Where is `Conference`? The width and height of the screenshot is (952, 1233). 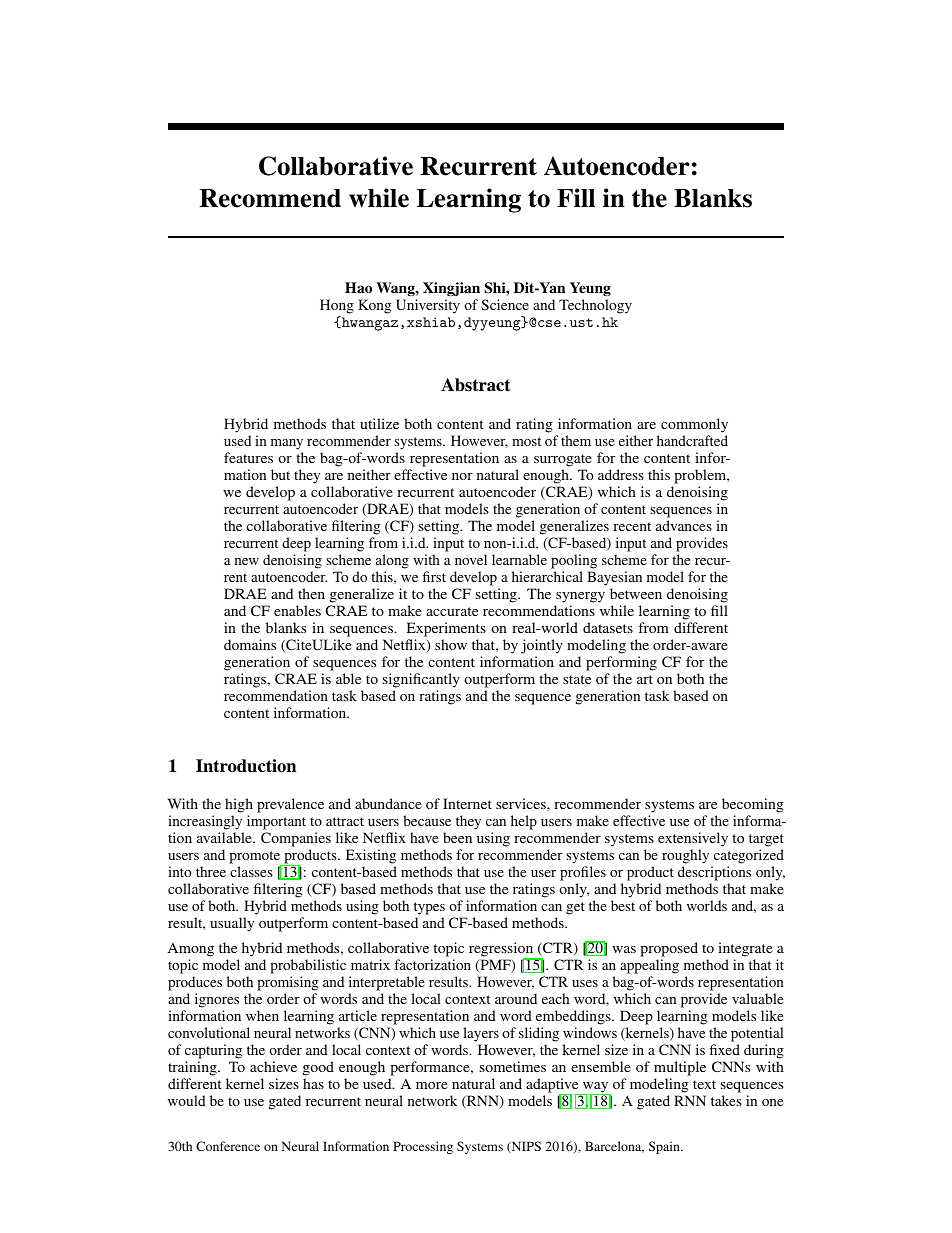
Conference is located at coordinates (228, 1146).
